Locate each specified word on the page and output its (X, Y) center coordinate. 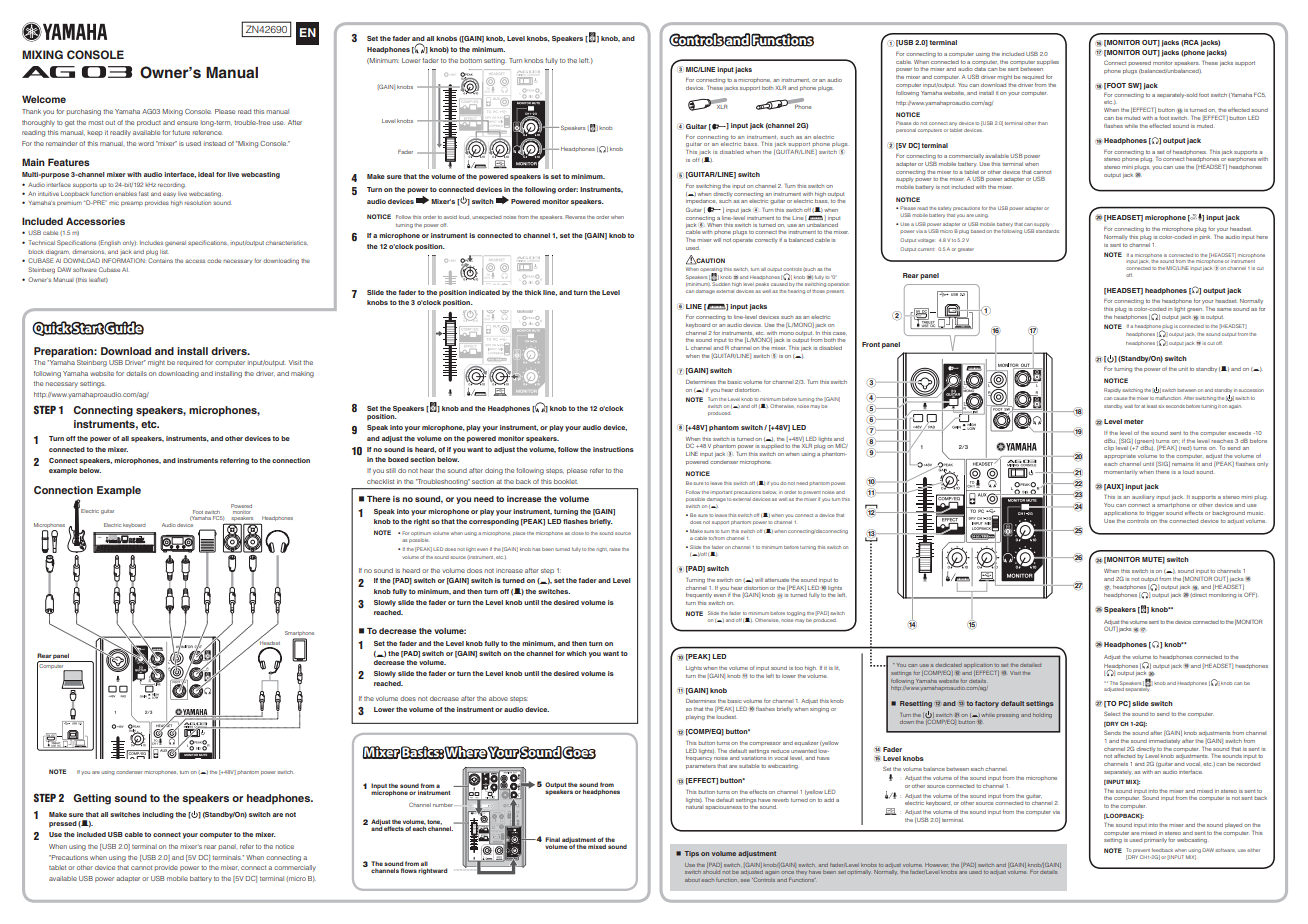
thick (532, 292)
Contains (160, 260)
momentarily (1121, 472)
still (391, 470)
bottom (471, 60)
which (577, 653)
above (498, 698)
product (149, 123)
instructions (613, 449)
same (1224, 309)
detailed (1030, 665)
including (159, 815)
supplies (1048, 62)
